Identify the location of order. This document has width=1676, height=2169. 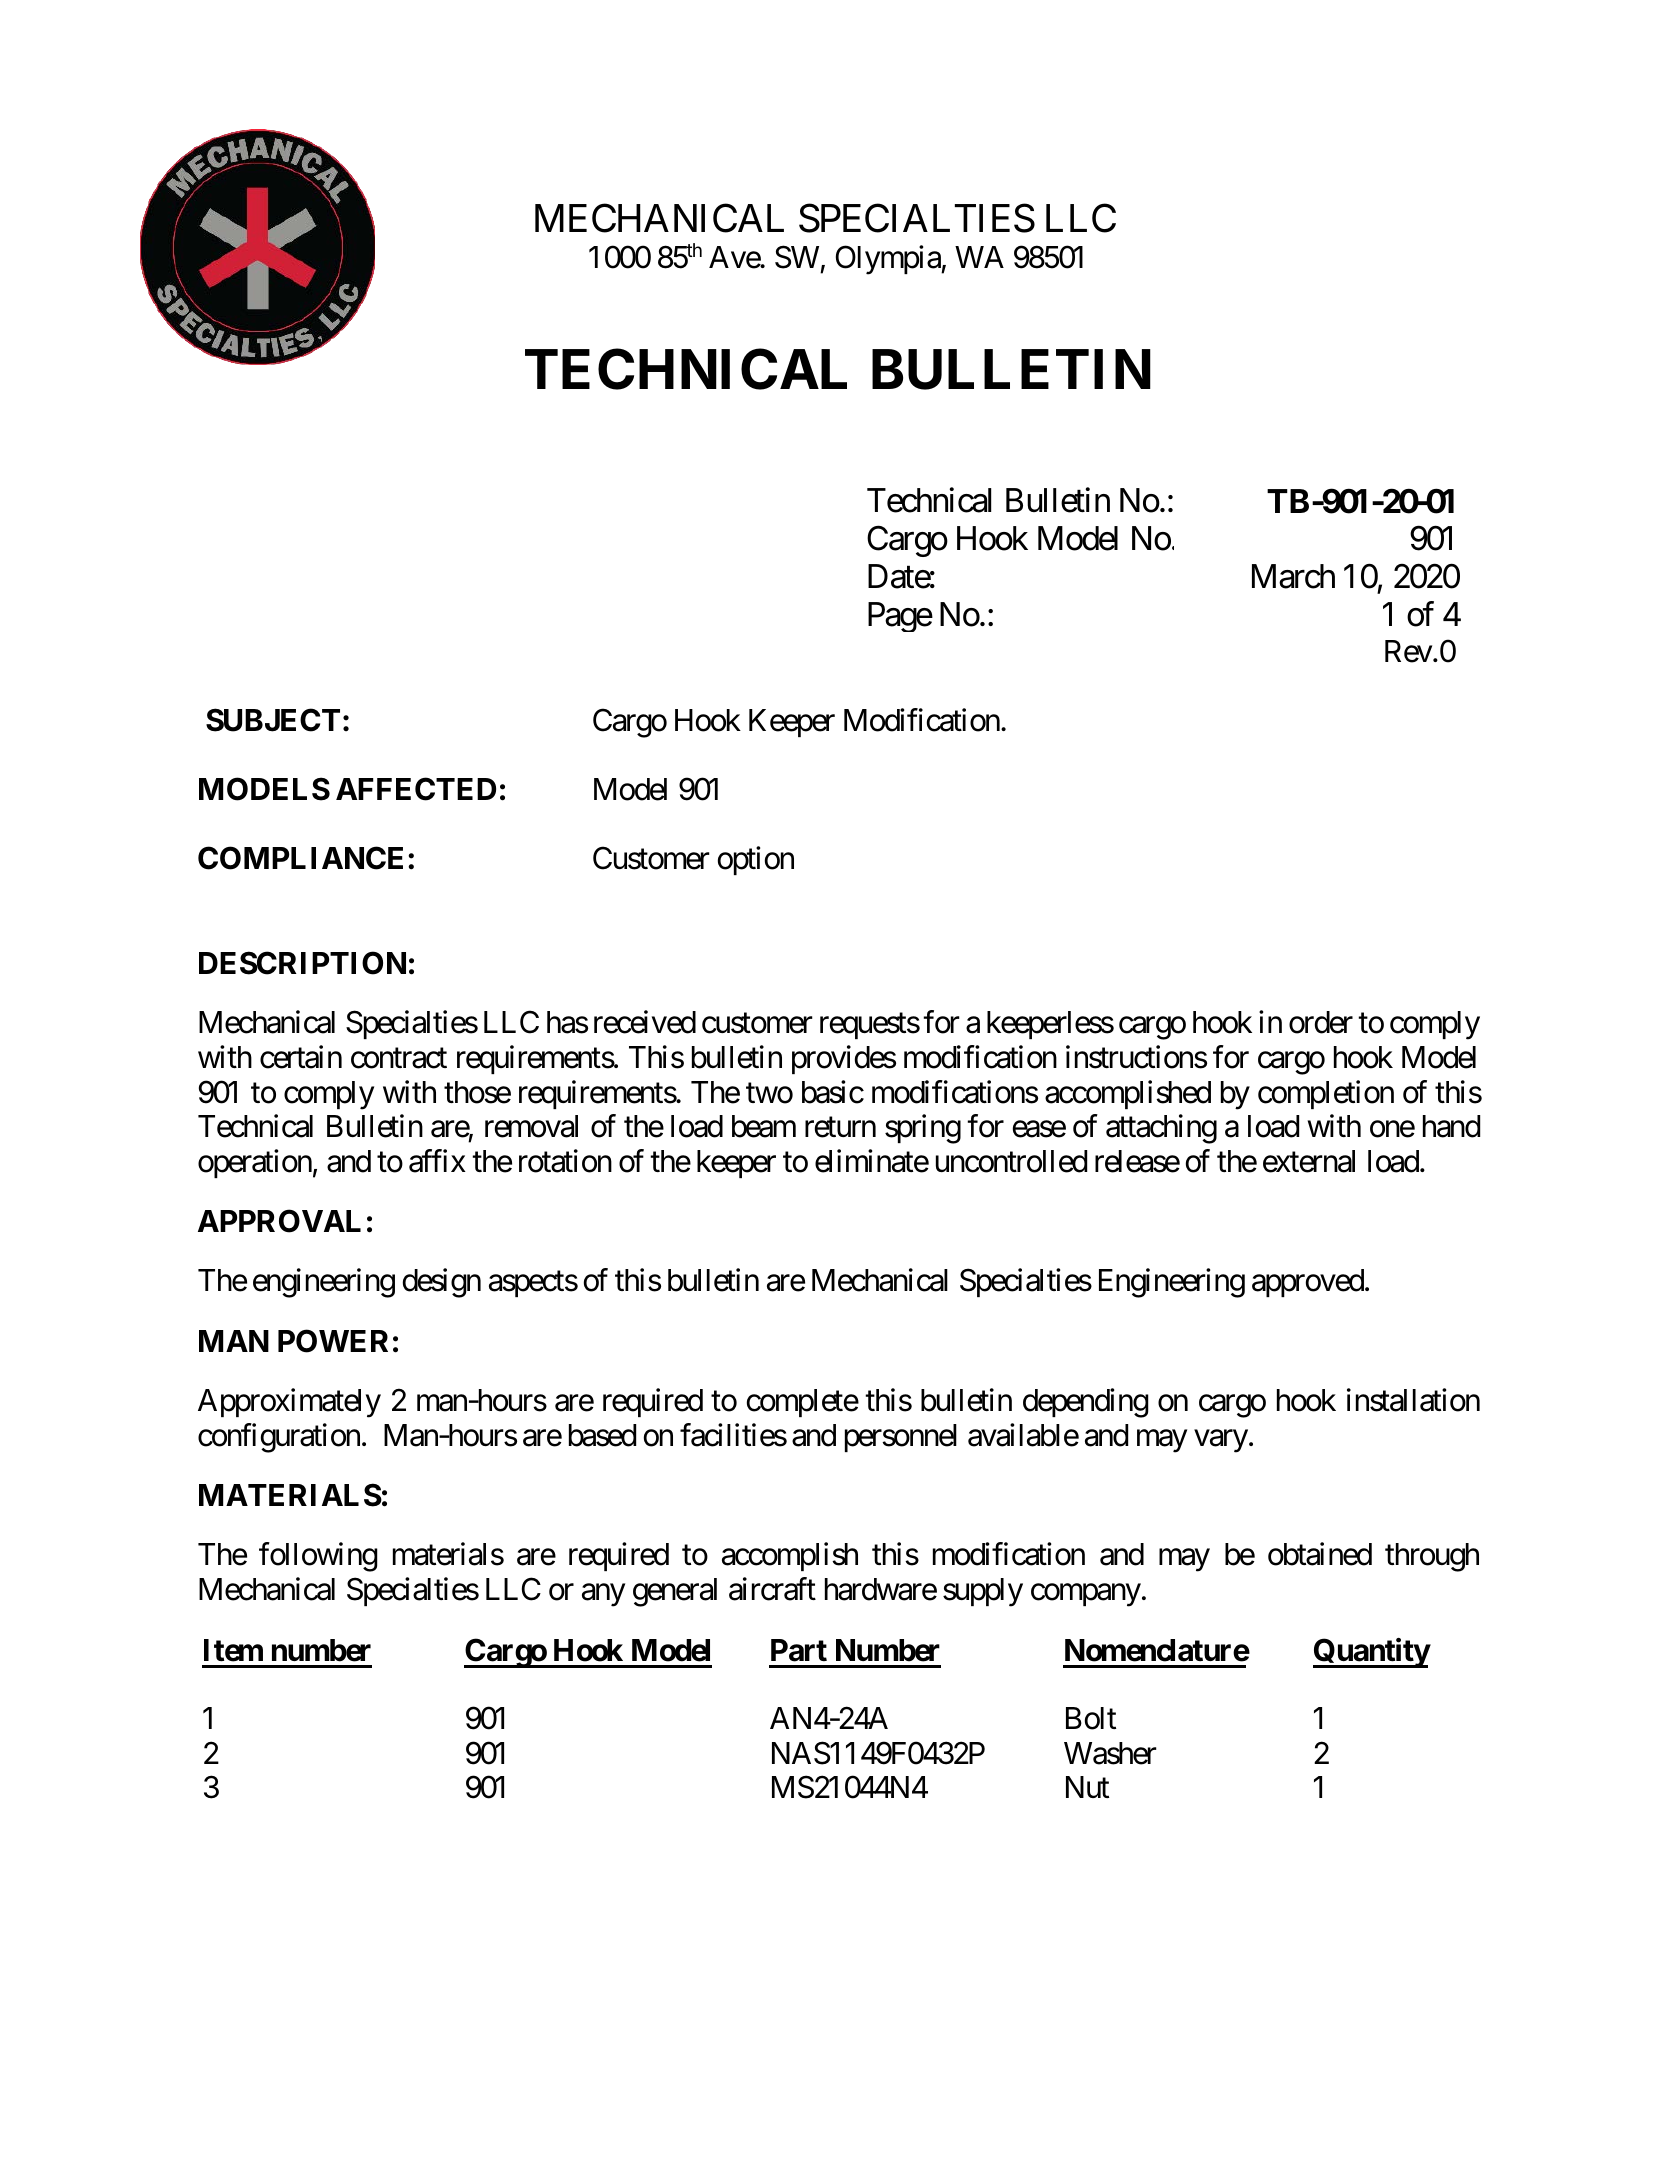
(1321, 1022).
